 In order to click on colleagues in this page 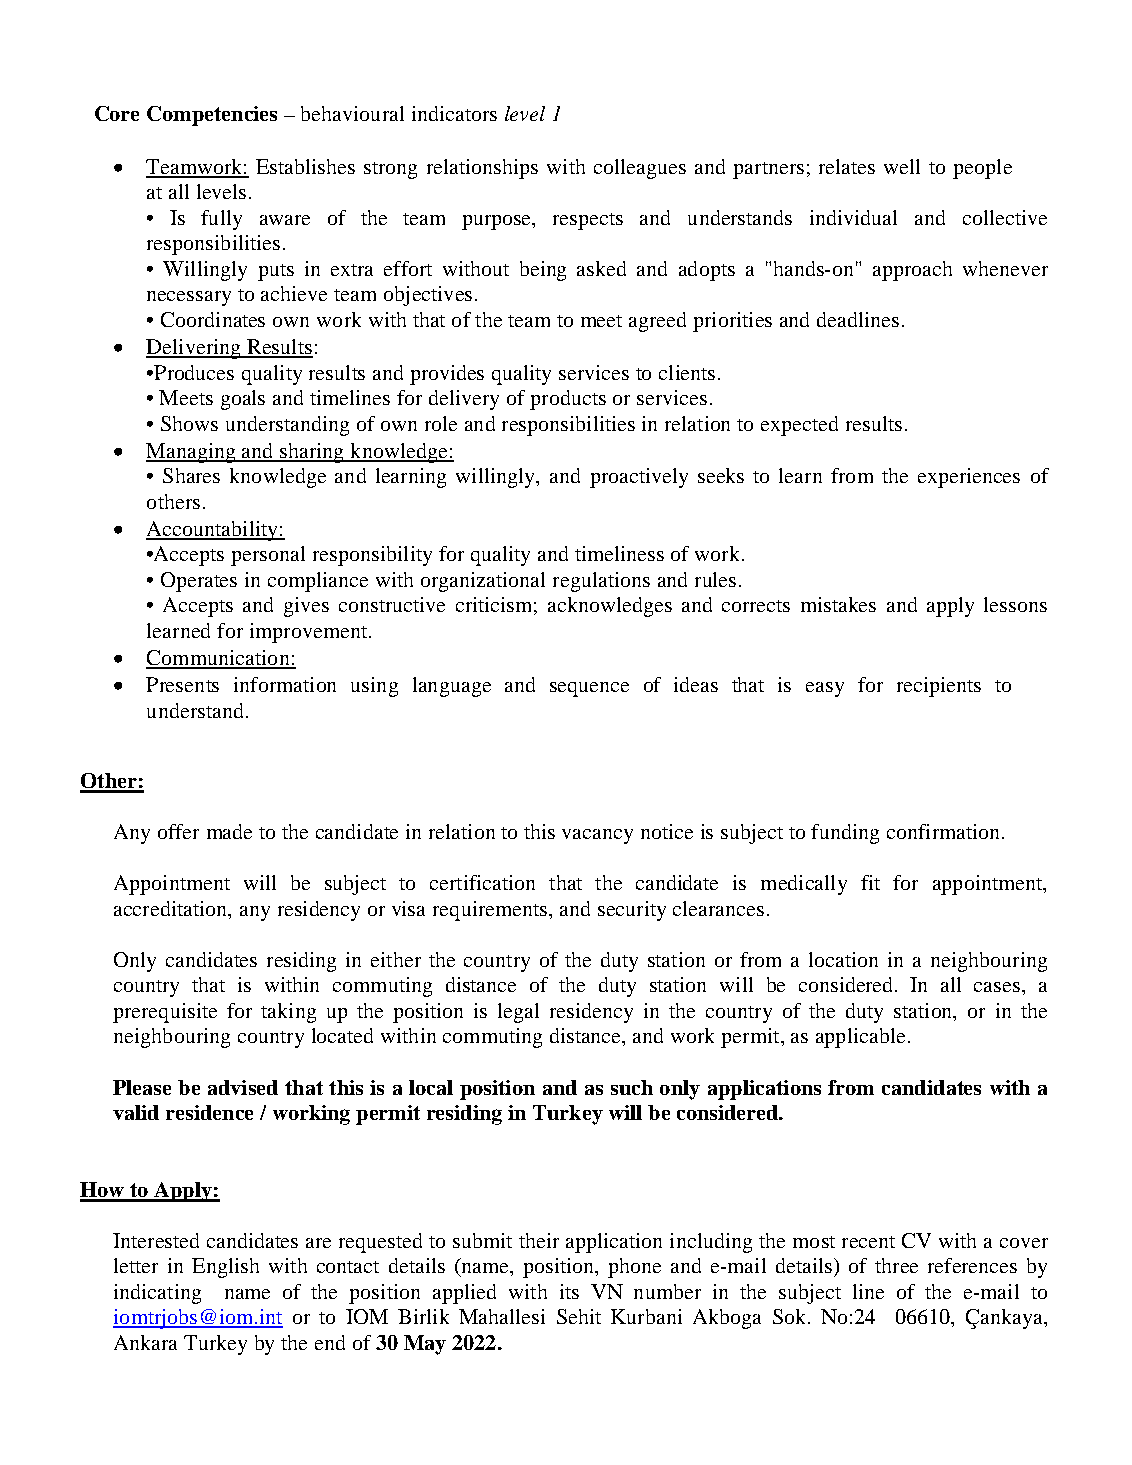, I will do `click(640, 169)`.
